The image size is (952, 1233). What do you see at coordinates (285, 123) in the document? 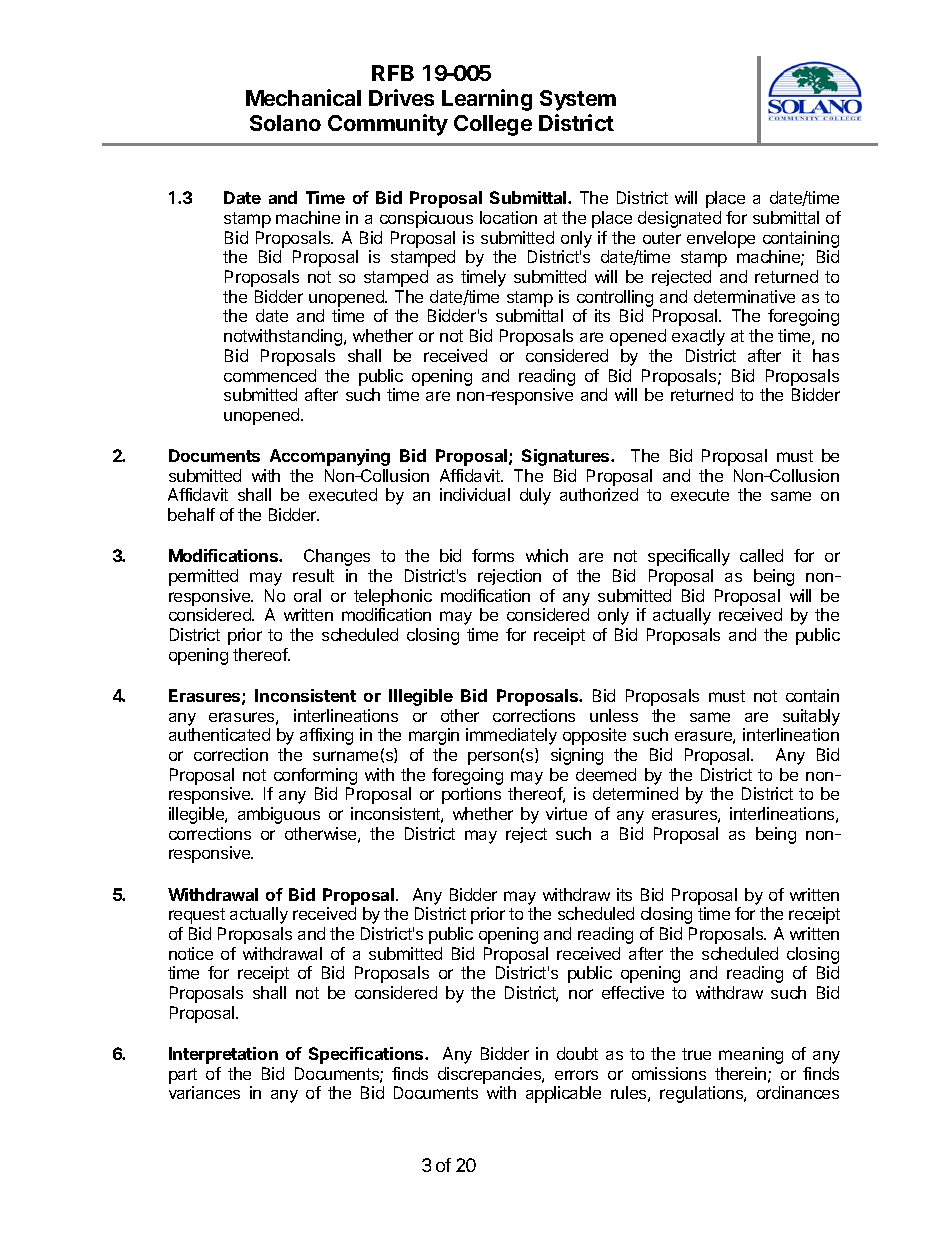
I see `Solano` at bounding box center [285, 123].
